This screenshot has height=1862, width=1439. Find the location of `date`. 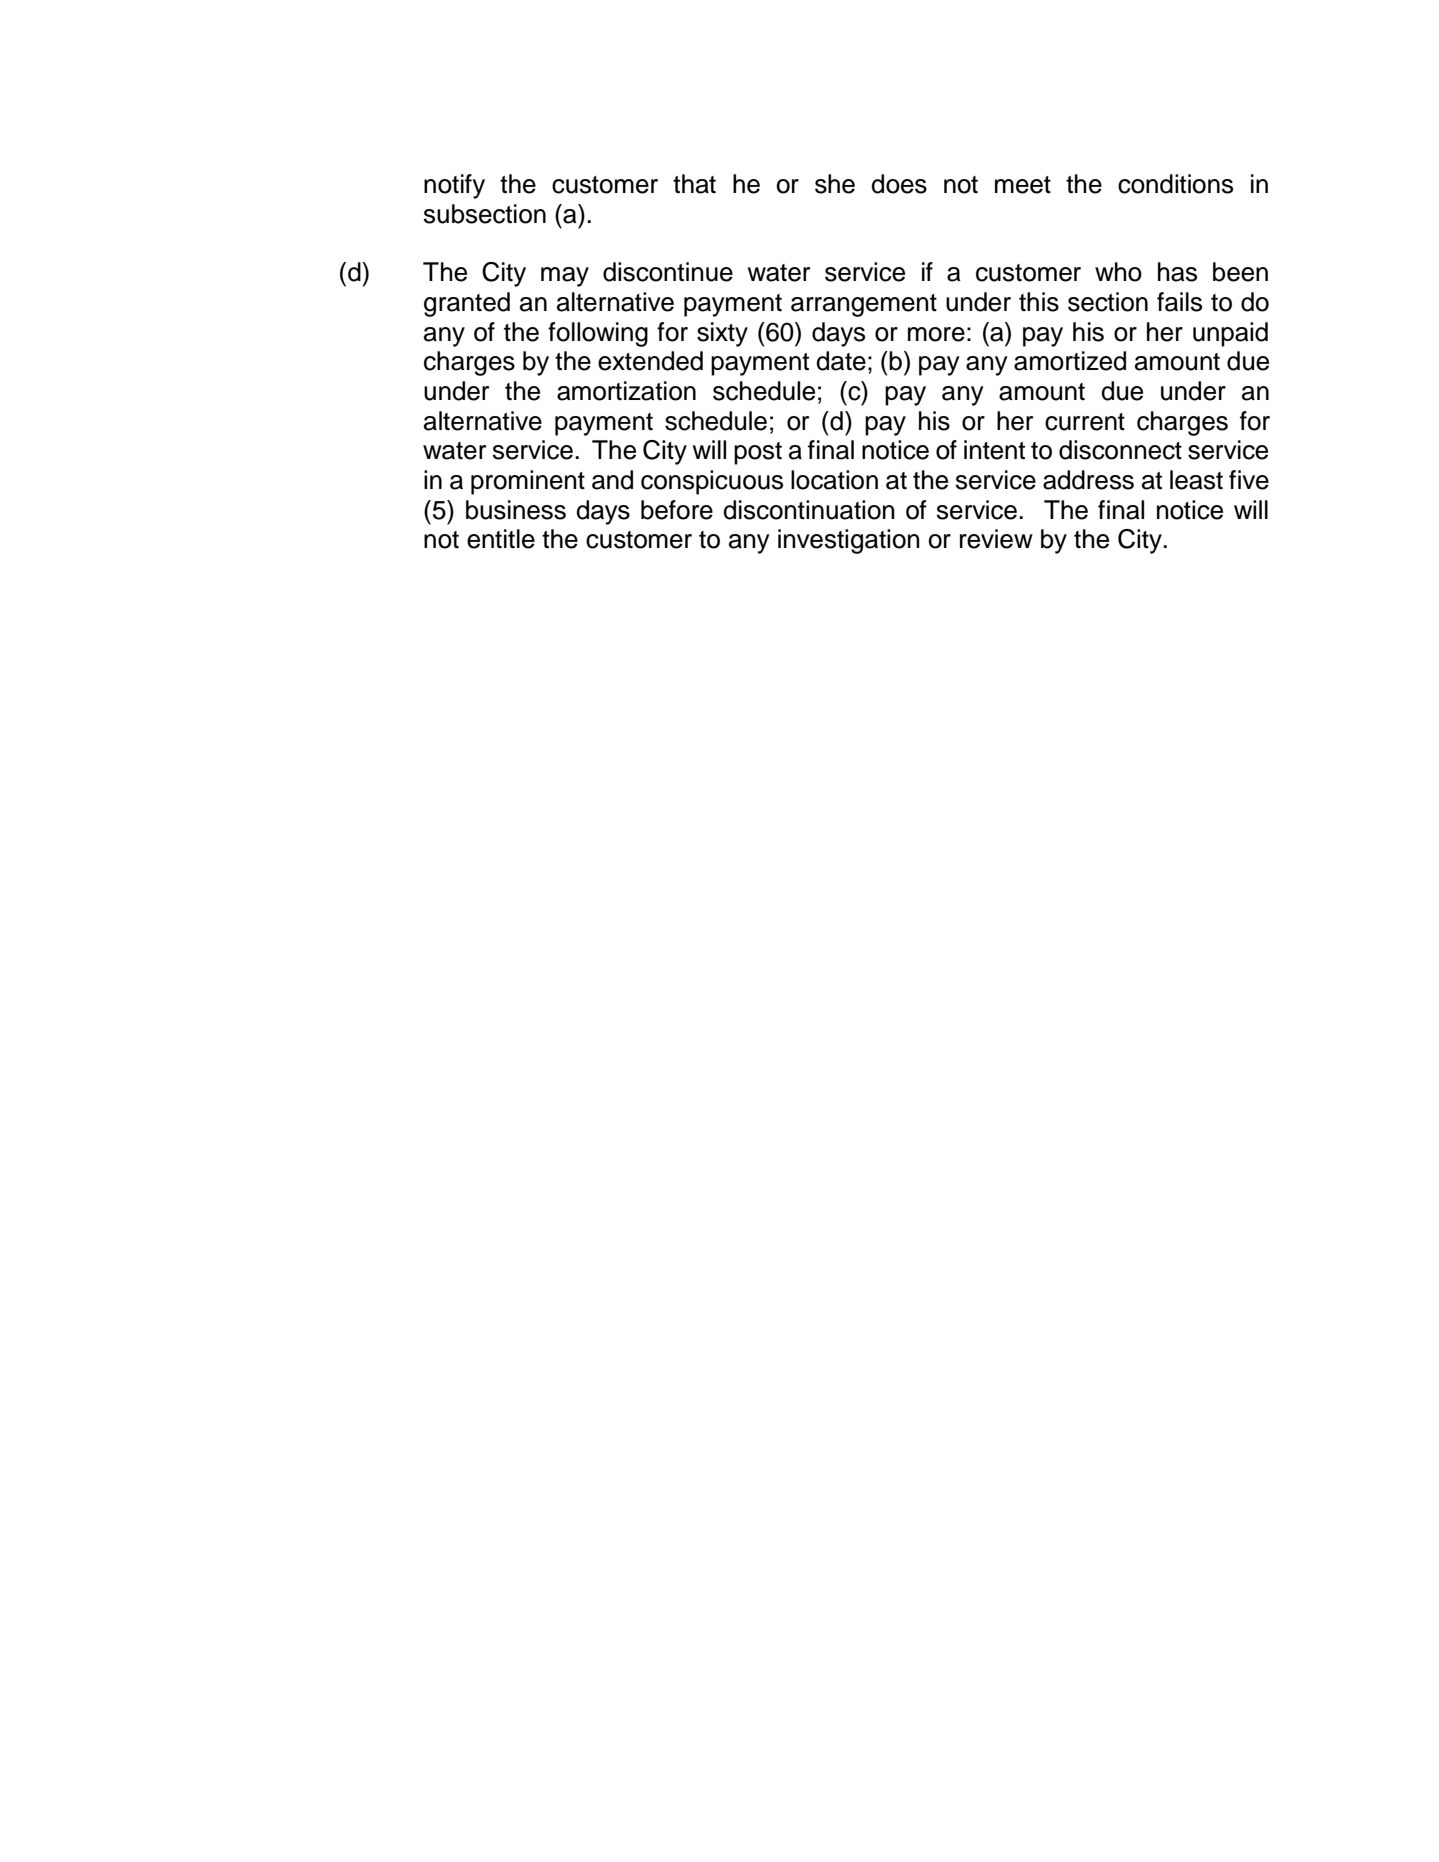

date is located at coordinates (841, 361).
